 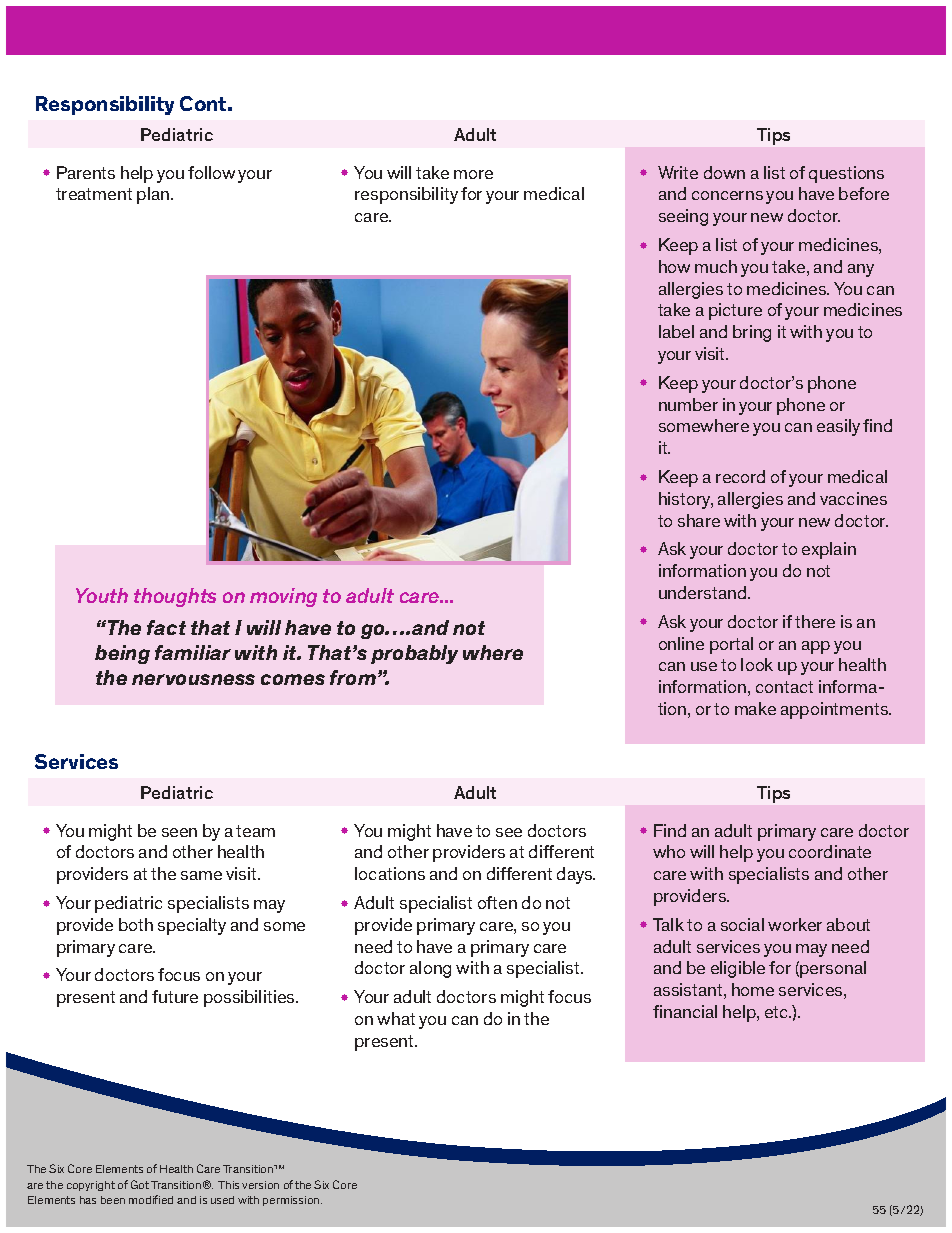 What do you see at coordinates (727, 195) in the image?
I see `concerns` at bounding box center [727, 195].
